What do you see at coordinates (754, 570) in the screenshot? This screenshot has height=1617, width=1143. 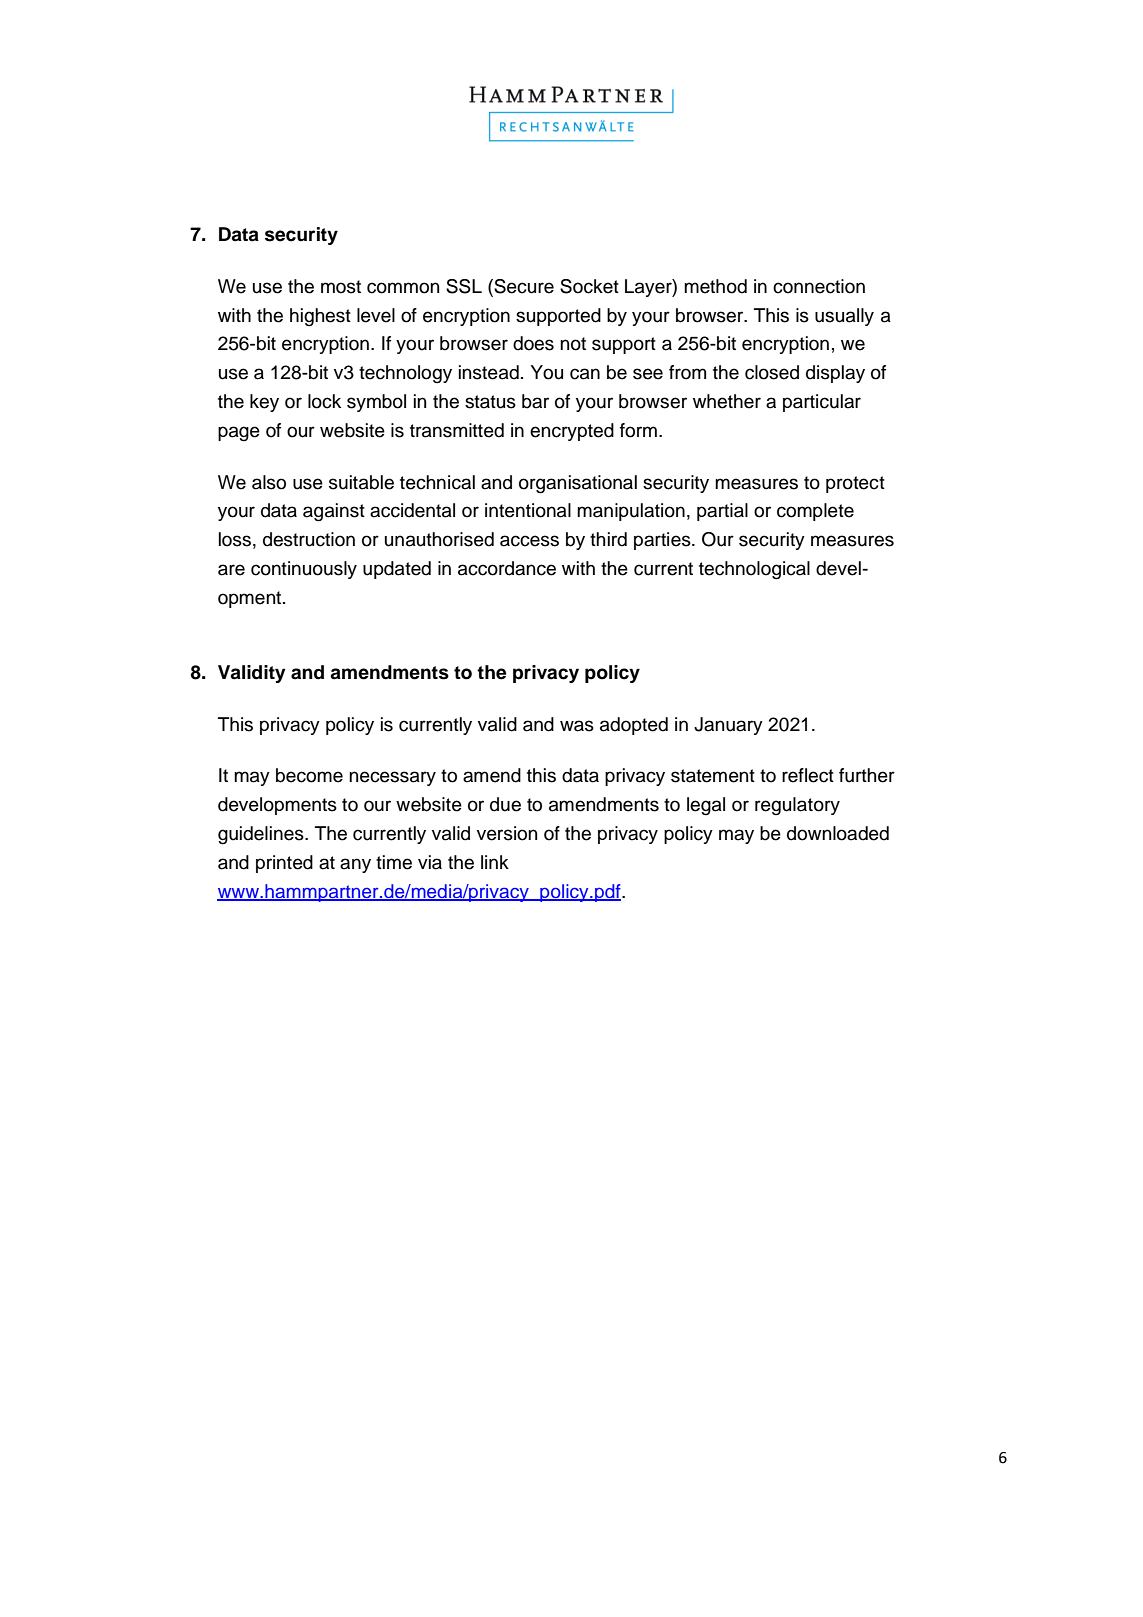 I see `technological` at bounding box center [754, 570].
